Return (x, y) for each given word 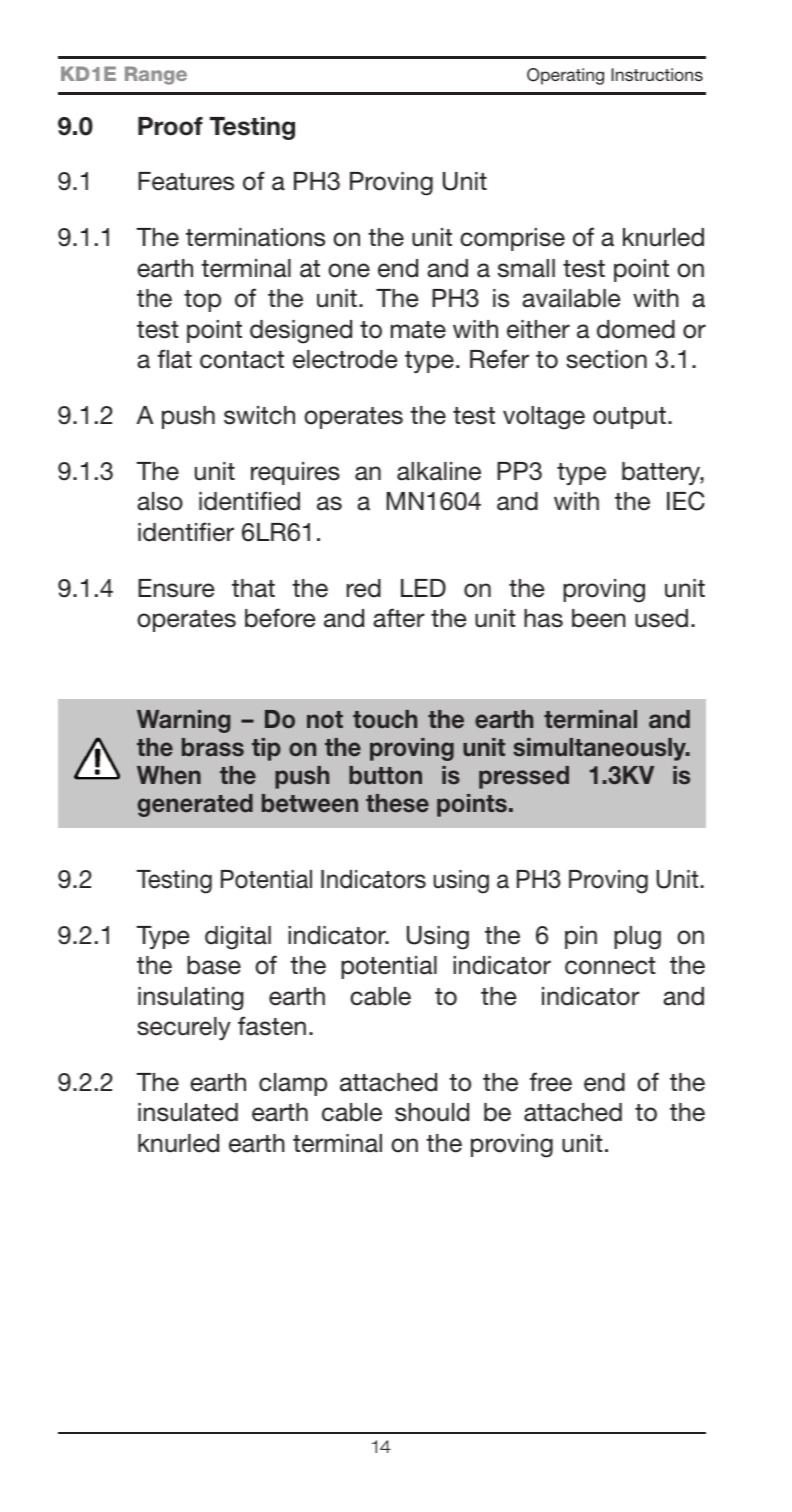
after (398, 618)
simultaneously (600, 749)
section (606, 359)
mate (418, 330)
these (397, 803)
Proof (170, 126)
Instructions (657, 74)
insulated (188, 1112)
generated (195, 805)
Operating (565, 76)
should (432, 1112)
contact (242, 360)
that (253, 588)
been (599, 618)
